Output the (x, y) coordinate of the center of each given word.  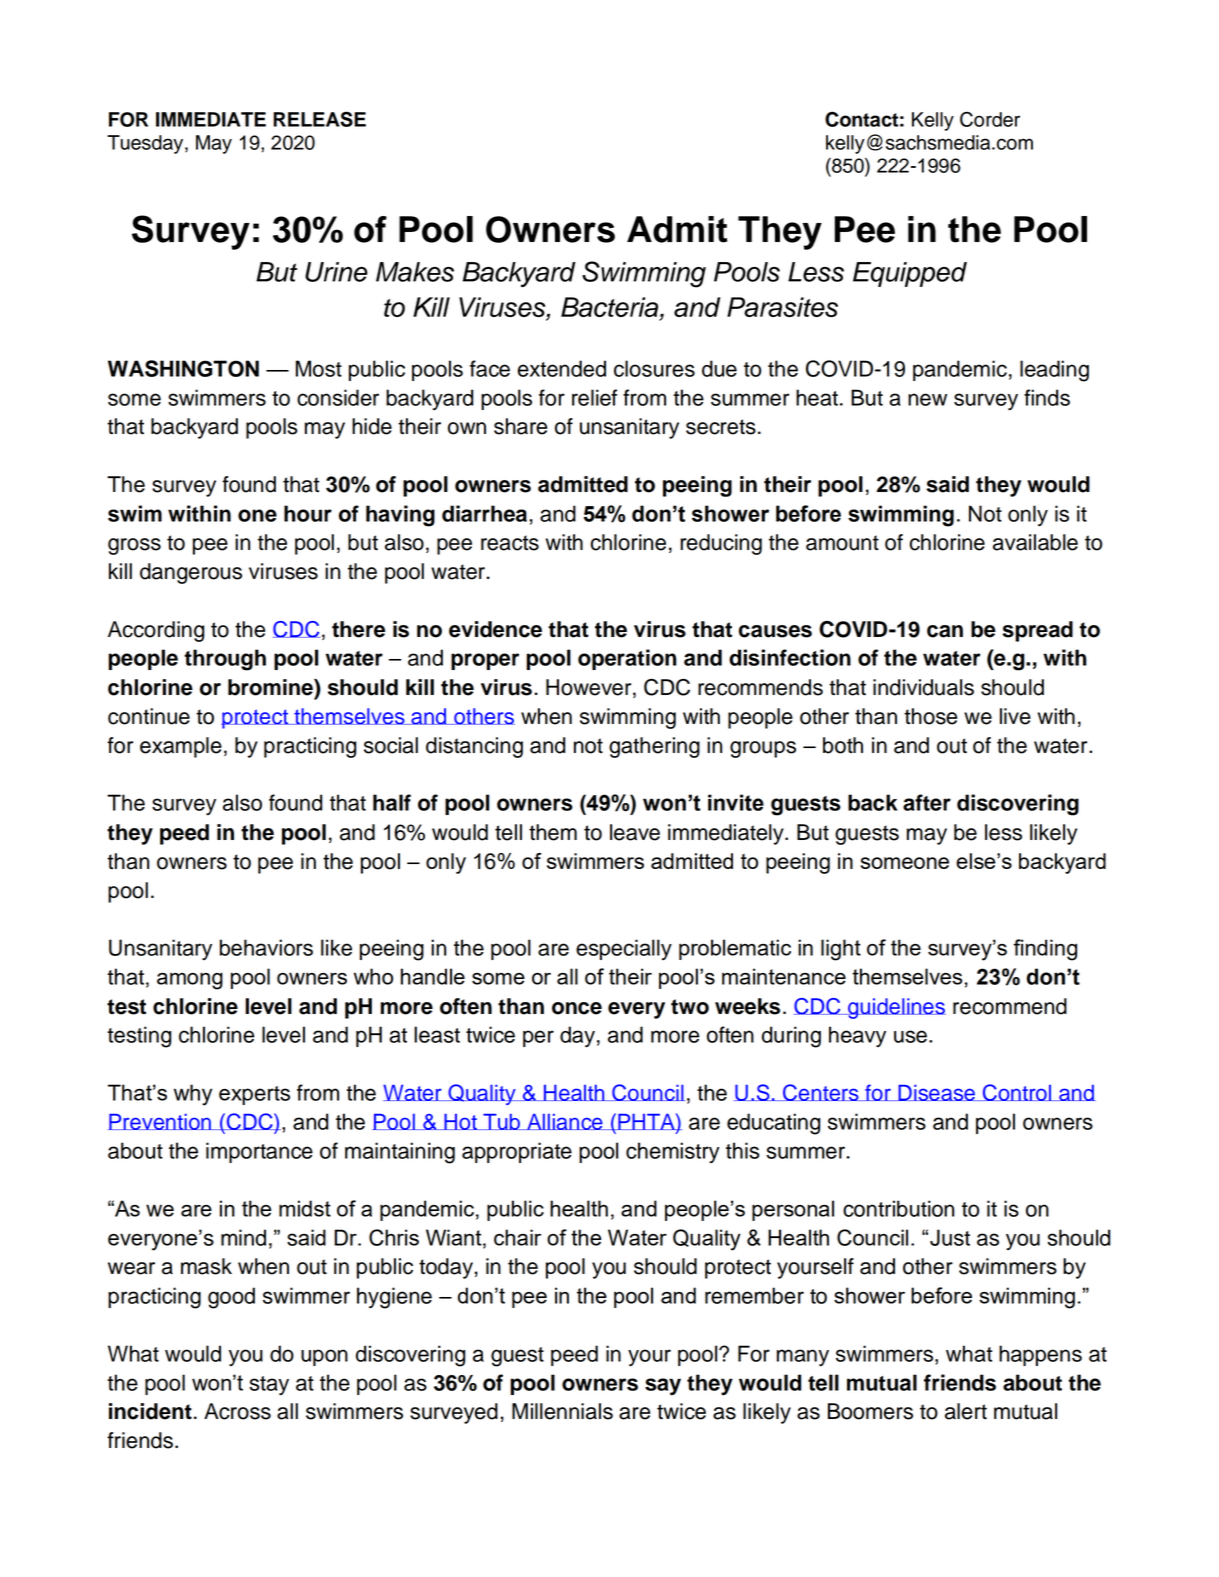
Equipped (910, 274)
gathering (654, 747)
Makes (415, 272)
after (927, 802)
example (181, 747)
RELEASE (319, 119)
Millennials (562, 1411)
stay (269, 1386)
